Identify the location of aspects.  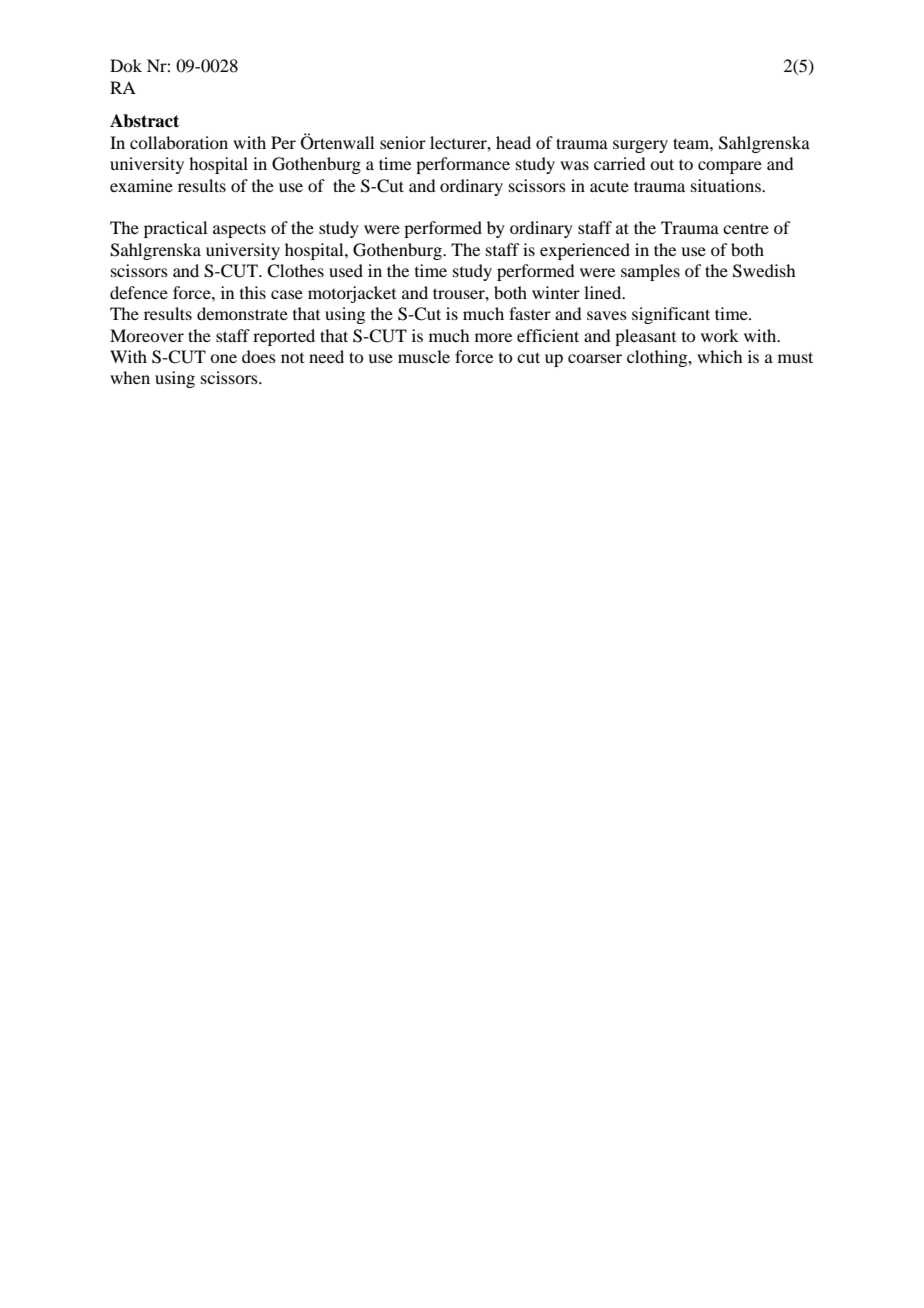
(239, 230).
